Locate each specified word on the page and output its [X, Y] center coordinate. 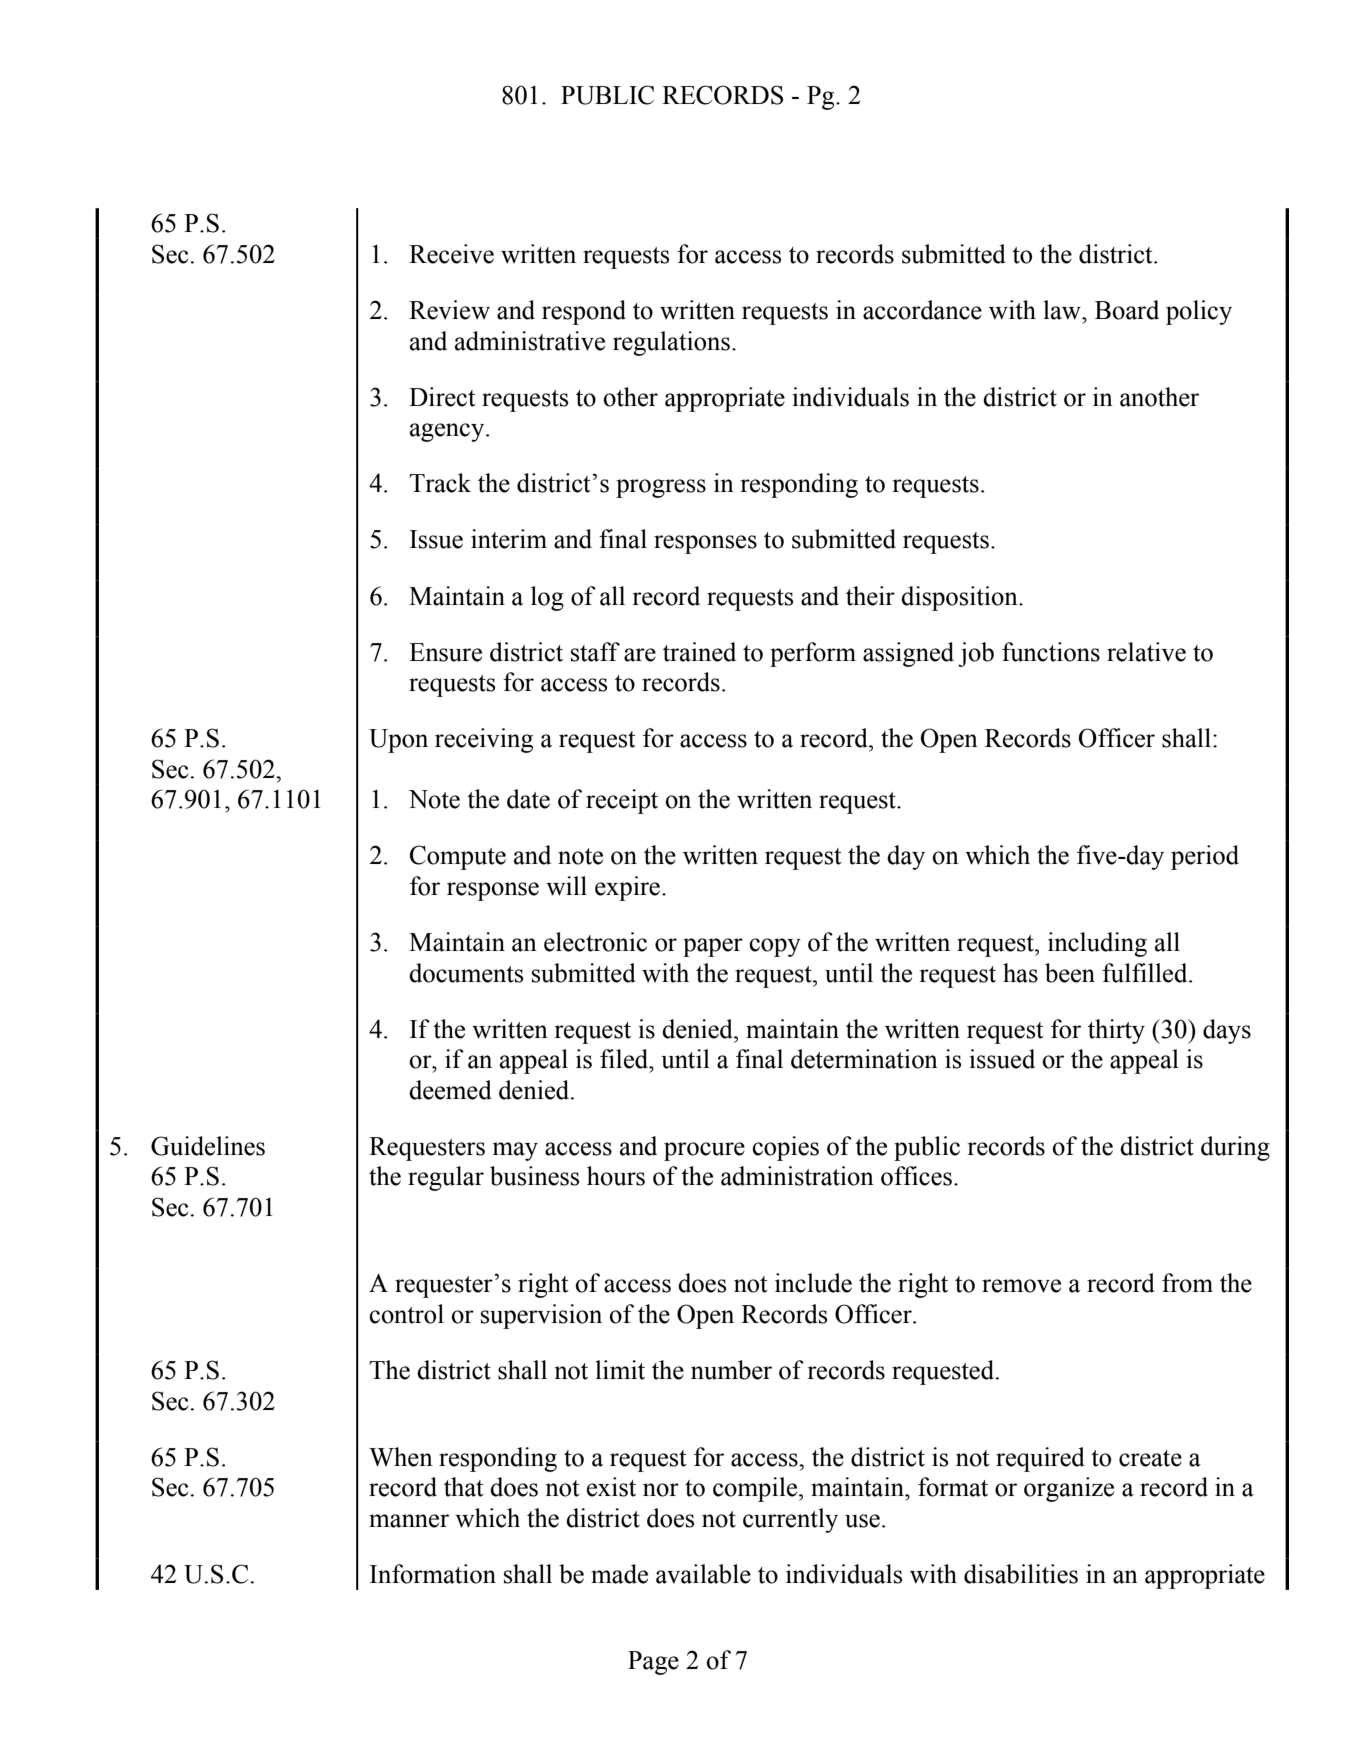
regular [446, 1178]
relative [1146, 652]
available [703, 1574]
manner [409, 1521]
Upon [398, 741]
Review [449, 310]
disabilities [1021, 1574]
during [1235, 1148]
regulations [671, 343]
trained [699, 652]
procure [704, 1151]
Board [1127, 310]
